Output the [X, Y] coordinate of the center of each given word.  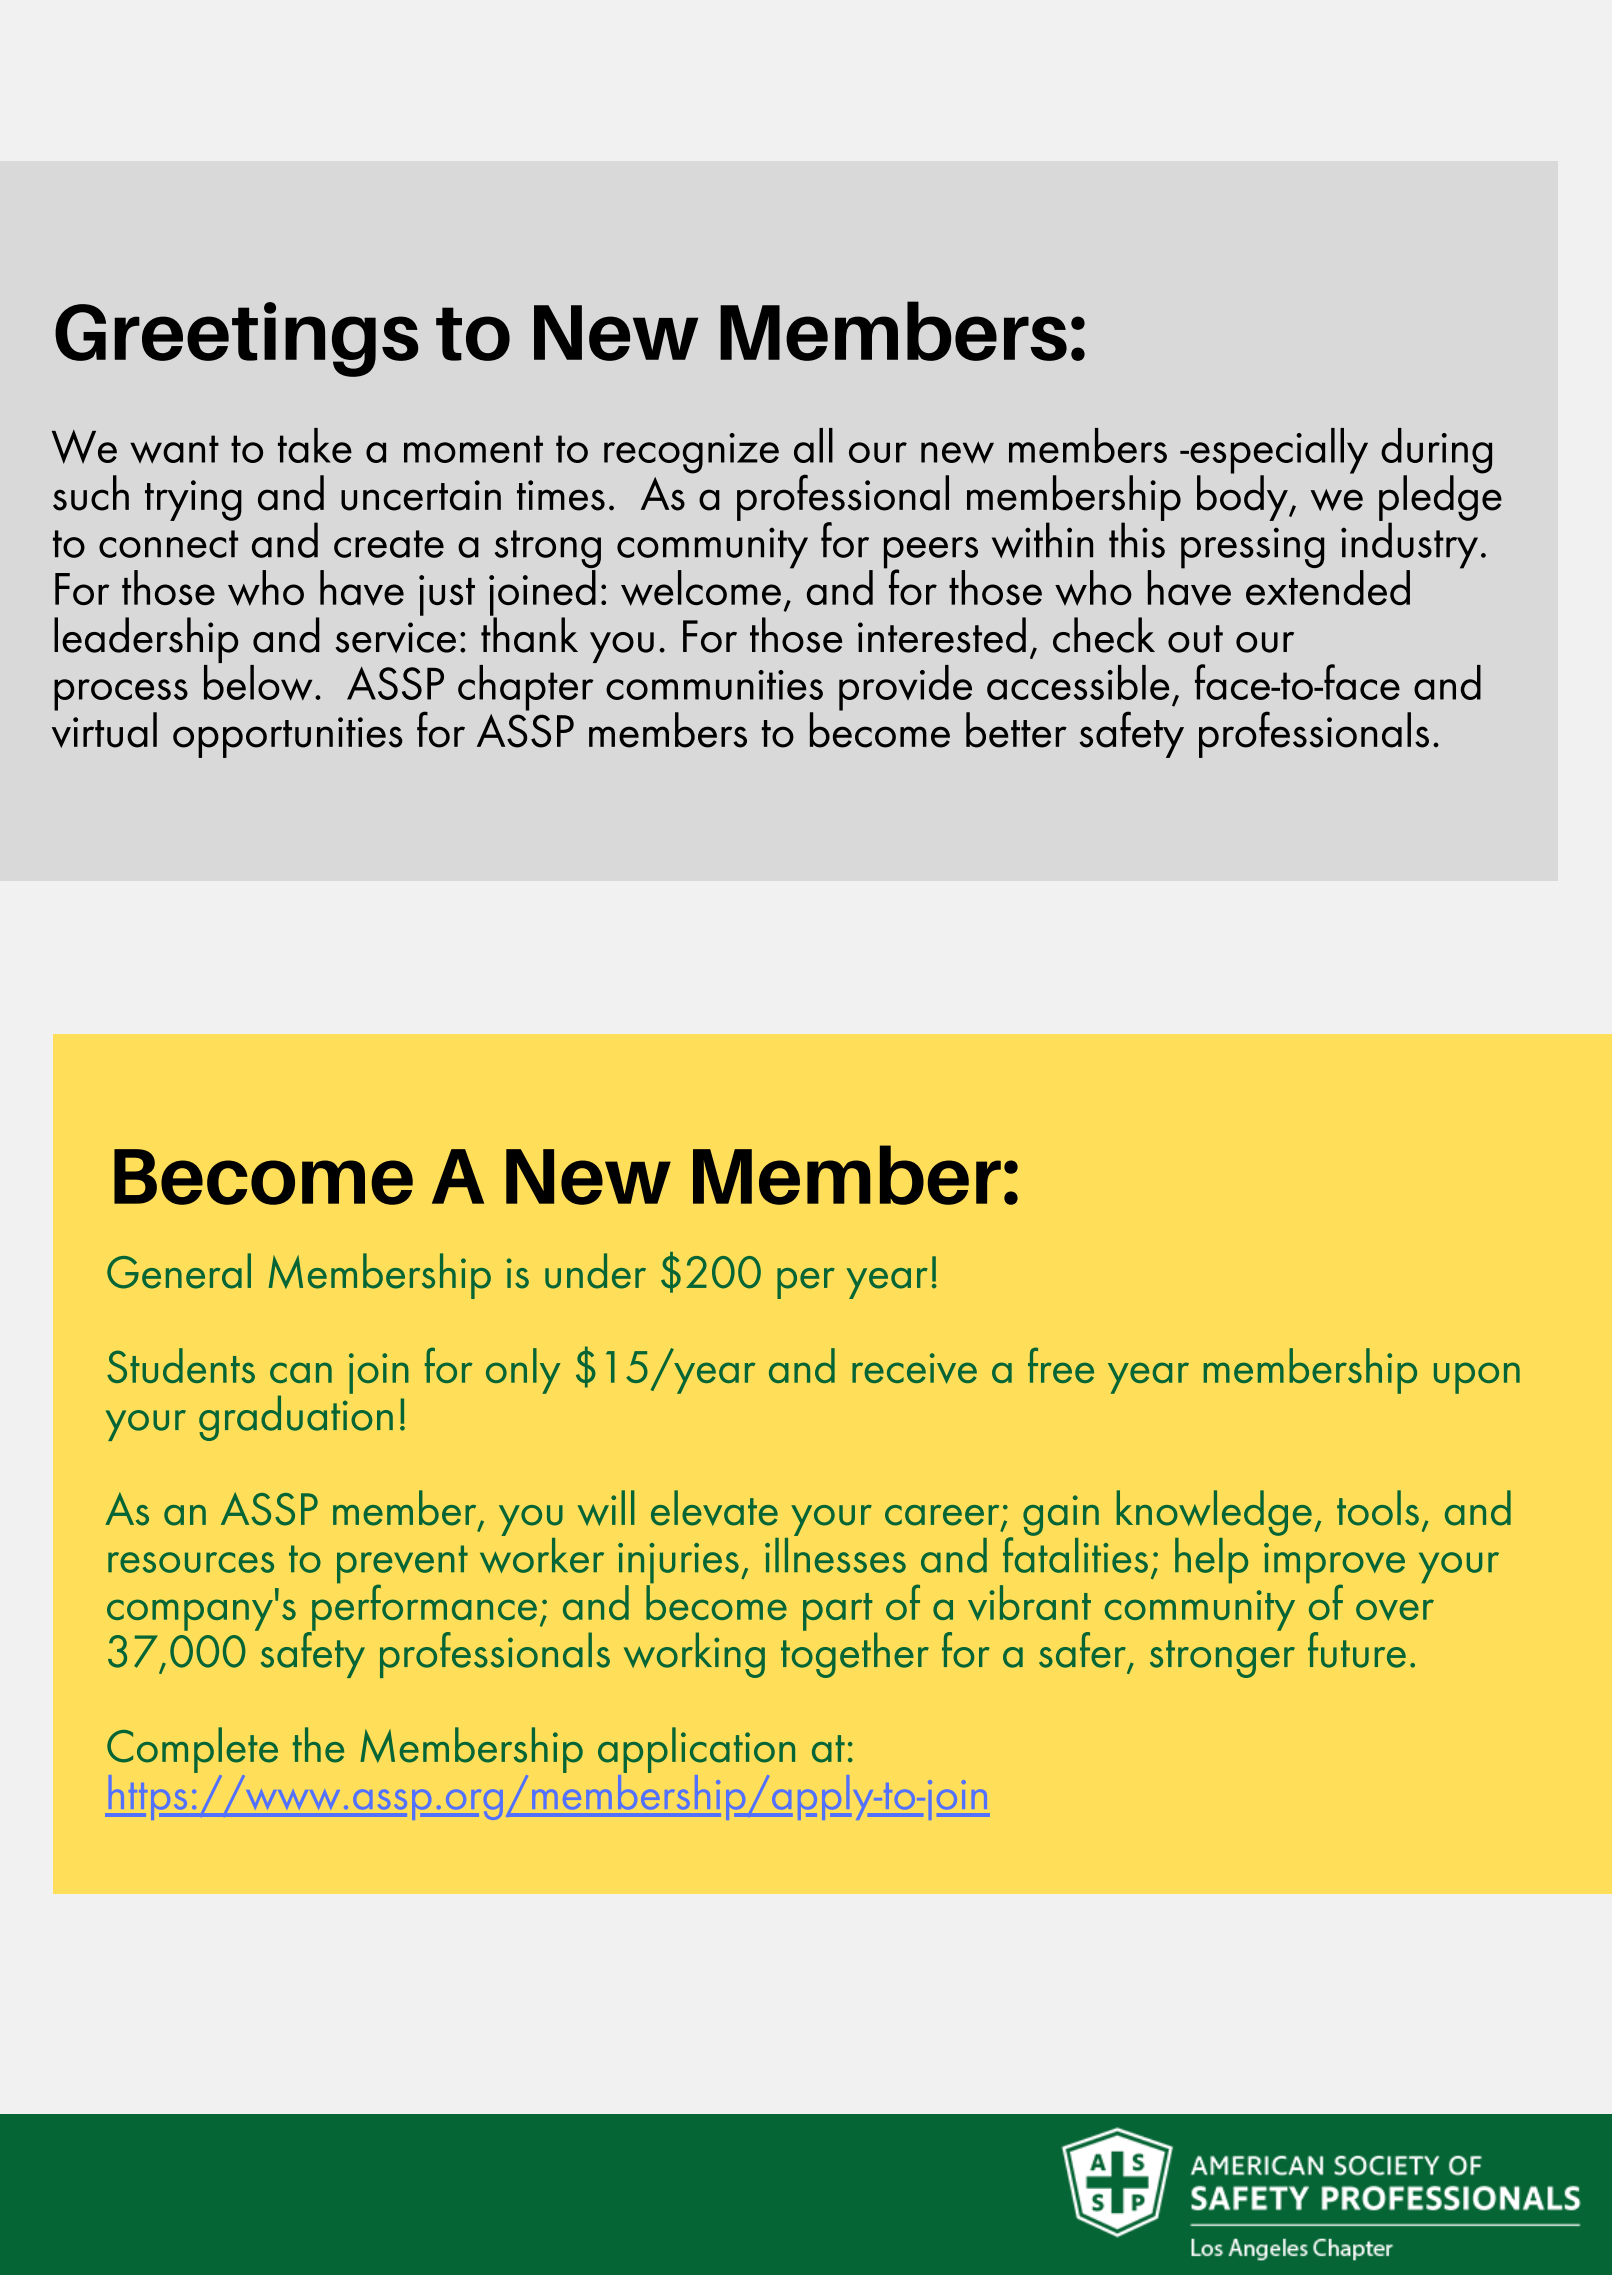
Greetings [236, 339]
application [696, 1750]
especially [1278, 452]
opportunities [288, 737]
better [1016, 730]
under [595, 1271]
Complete [192, 1750]
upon [1477, 1378]
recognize [691, 453]
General [179, 1271]
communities [714, 685]
